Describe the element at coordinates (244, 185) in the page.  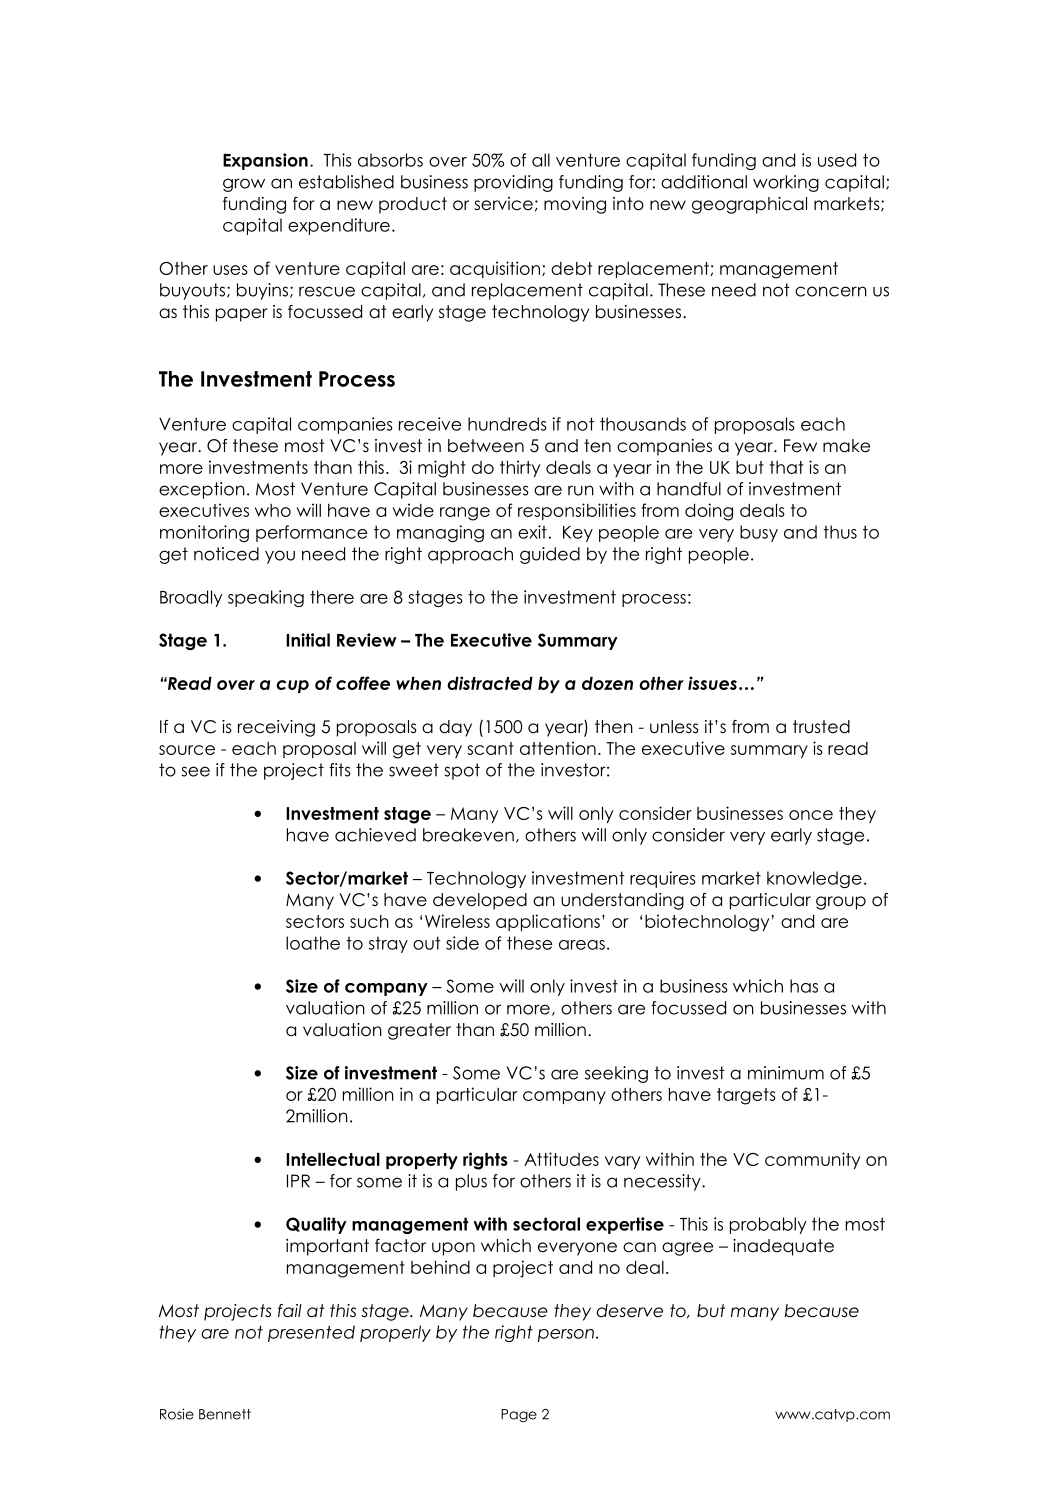
I see `grow` at that location.
